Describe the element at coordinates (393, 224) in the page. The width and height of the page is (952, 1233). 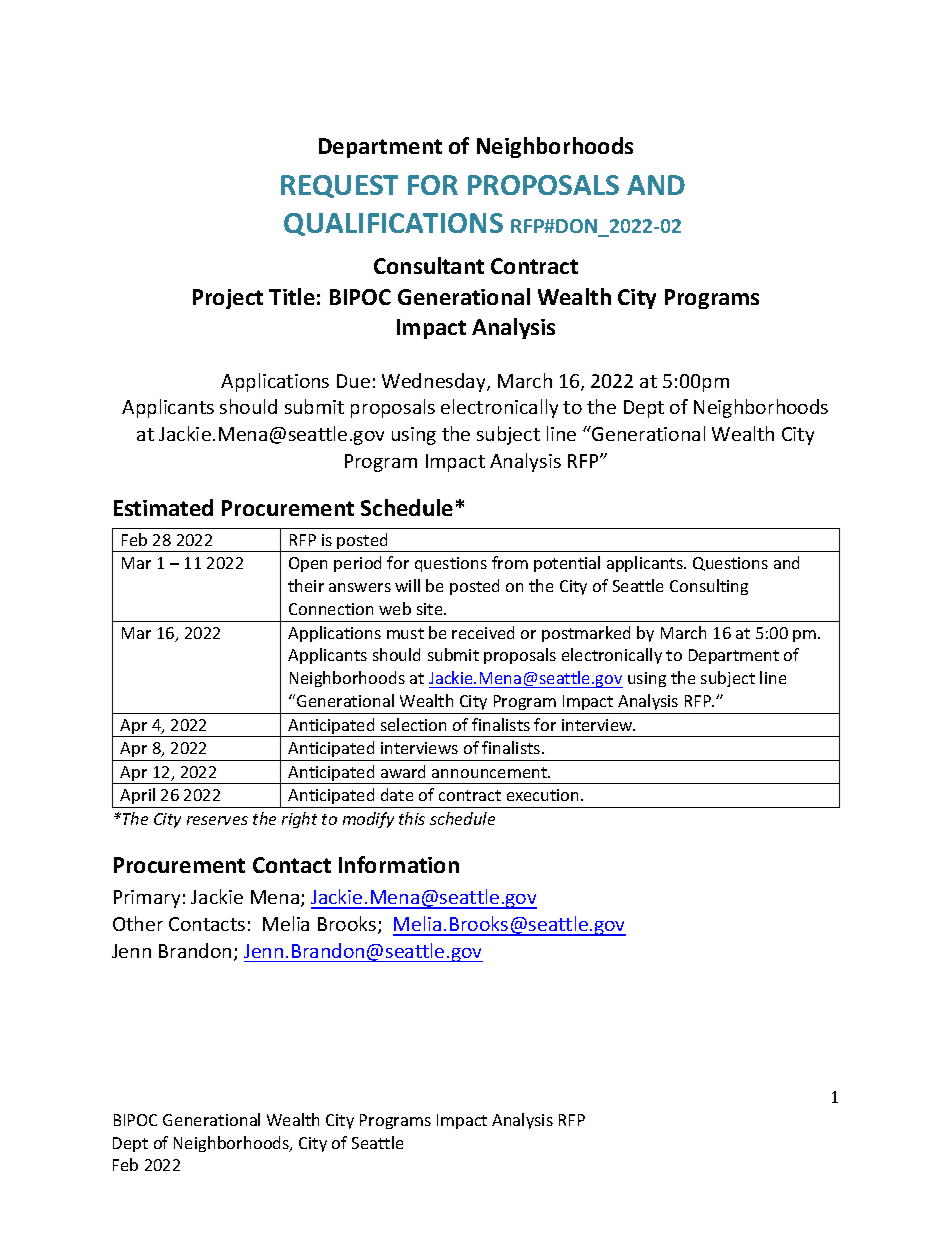
I see `QUALIFICATIONS` at that location.
